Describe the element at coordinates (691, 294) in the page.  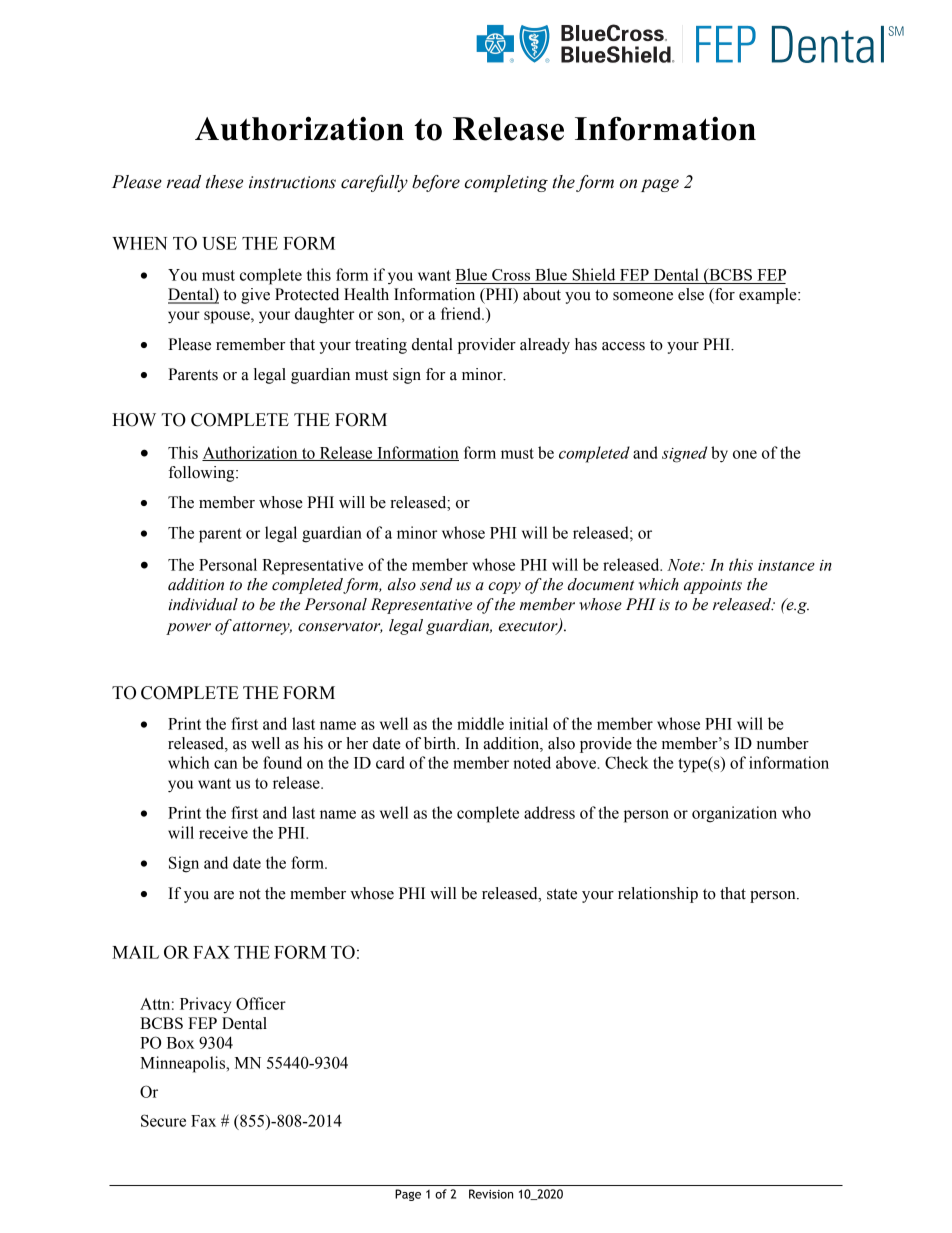
I see `else` at that location.
